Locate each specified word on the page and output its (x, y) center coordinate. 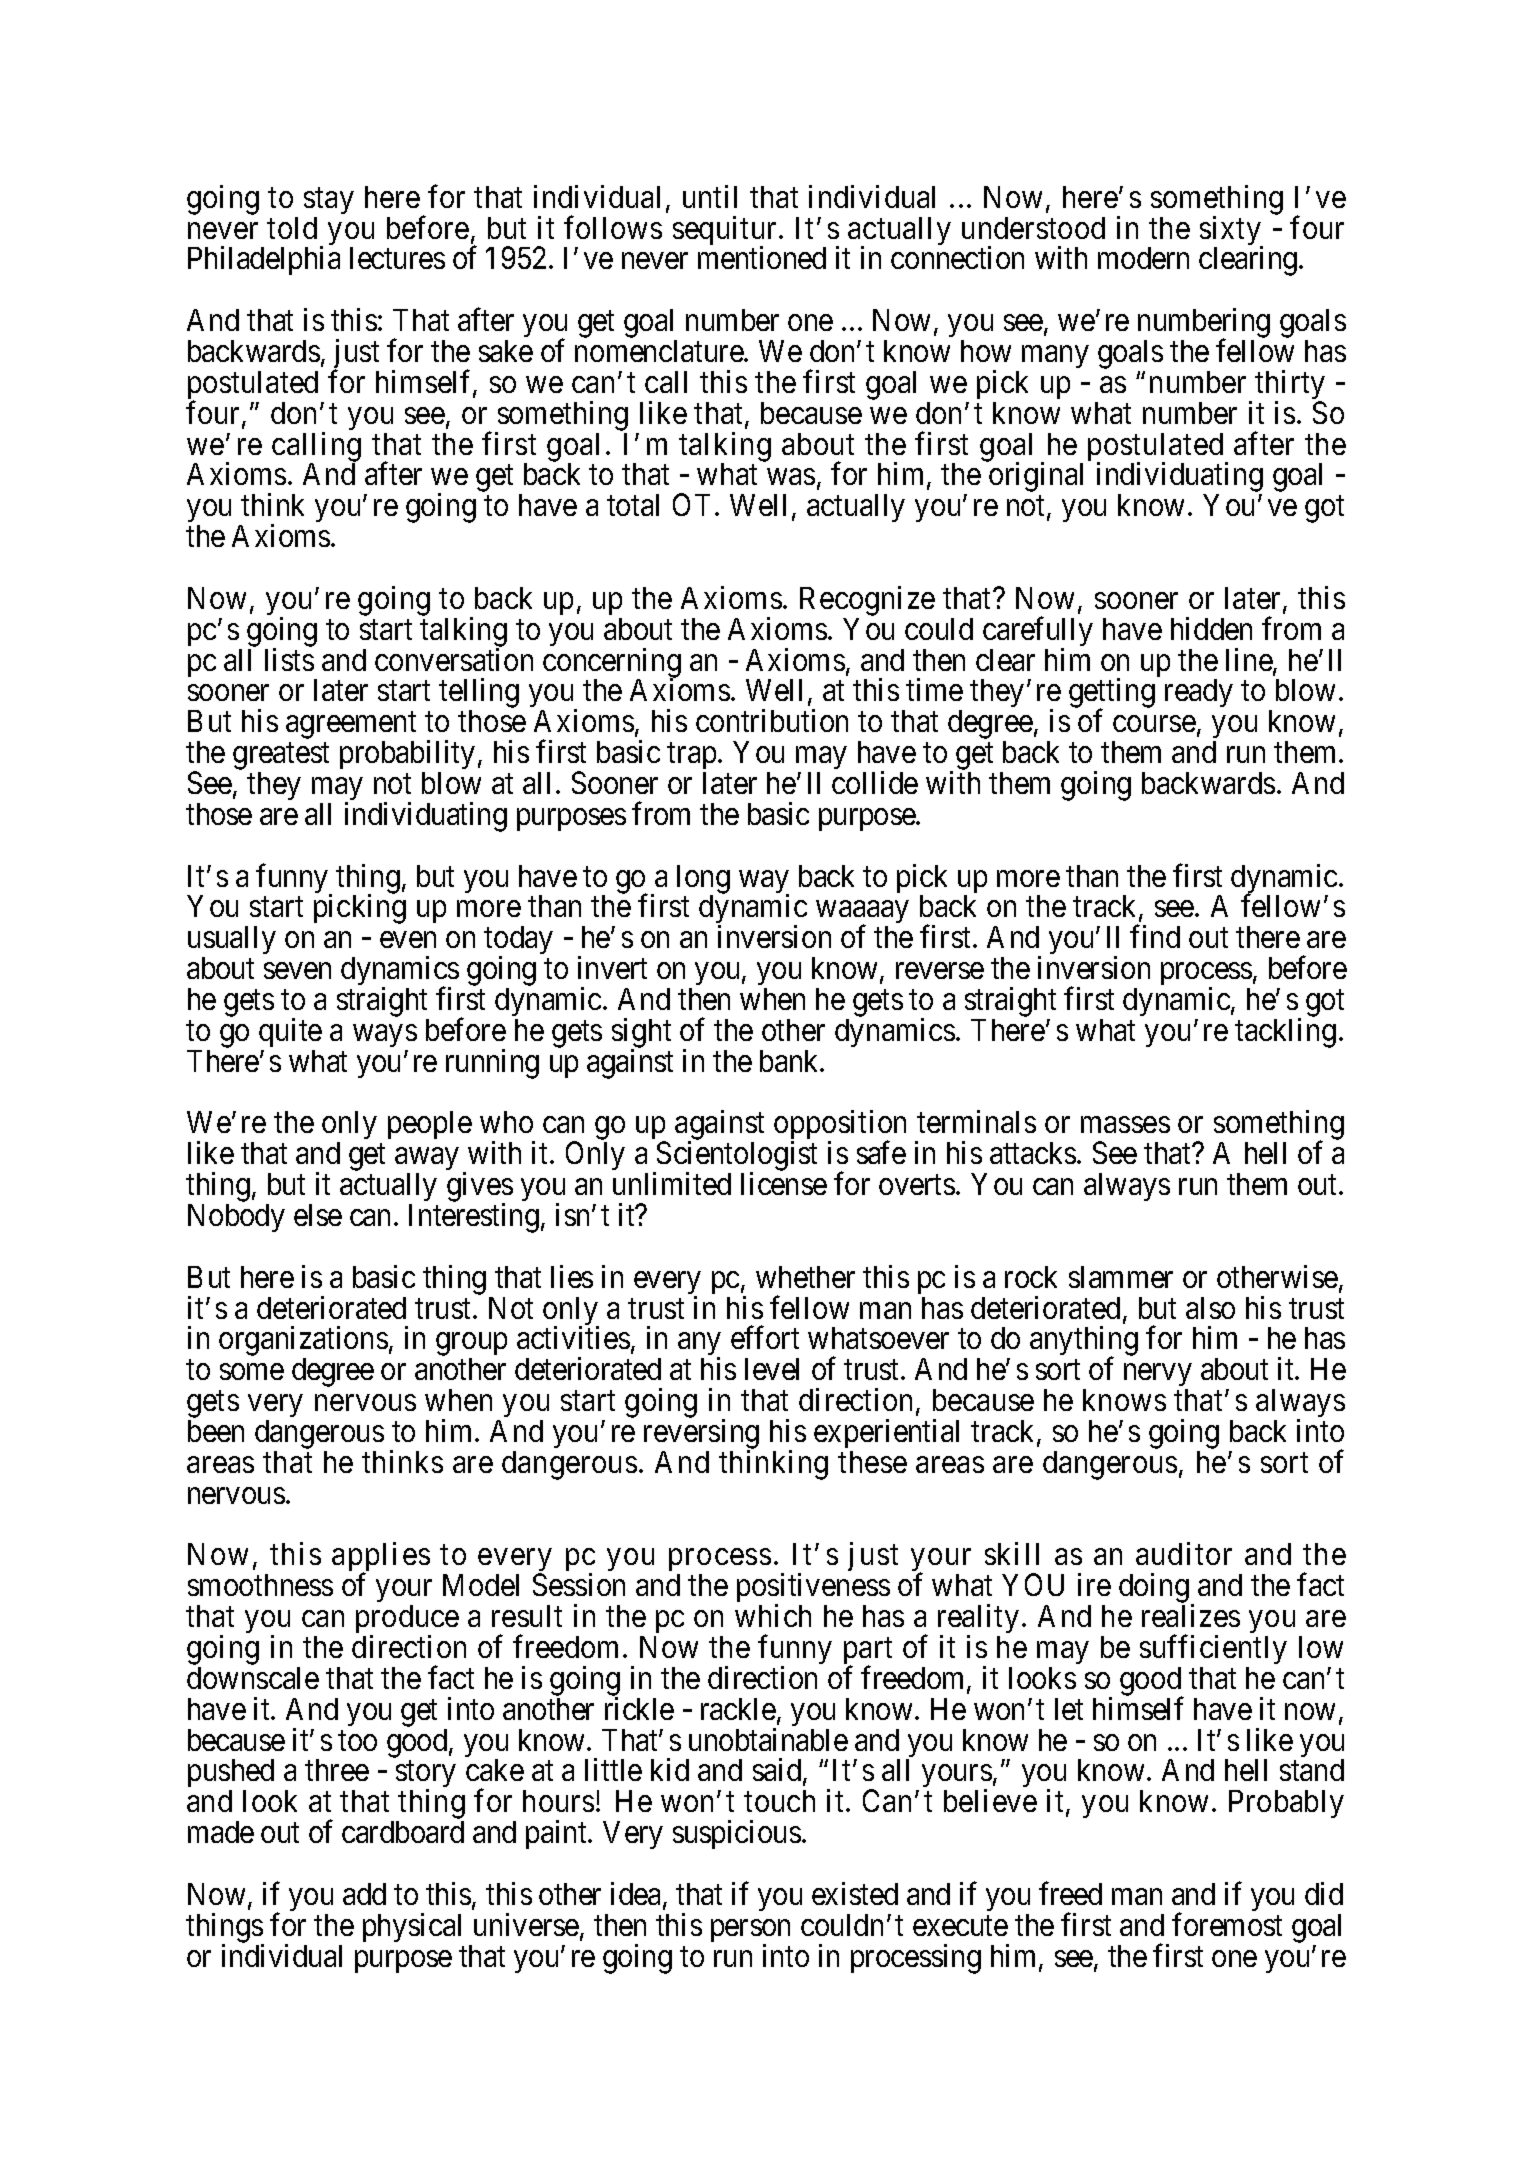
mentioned (762, 257)
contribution (772, 720)
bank (790, 1061)
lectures (397, 258)
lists (289, 659)
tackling (1285, 1033)
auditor (1184, 1553)
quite (290, 1032)
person (750, 1932)
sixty (1231, 232)
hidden (1211, 628)
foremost (1227, 1924)
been (216, 1431)
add (364, 1894)
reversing (701, 1435)
